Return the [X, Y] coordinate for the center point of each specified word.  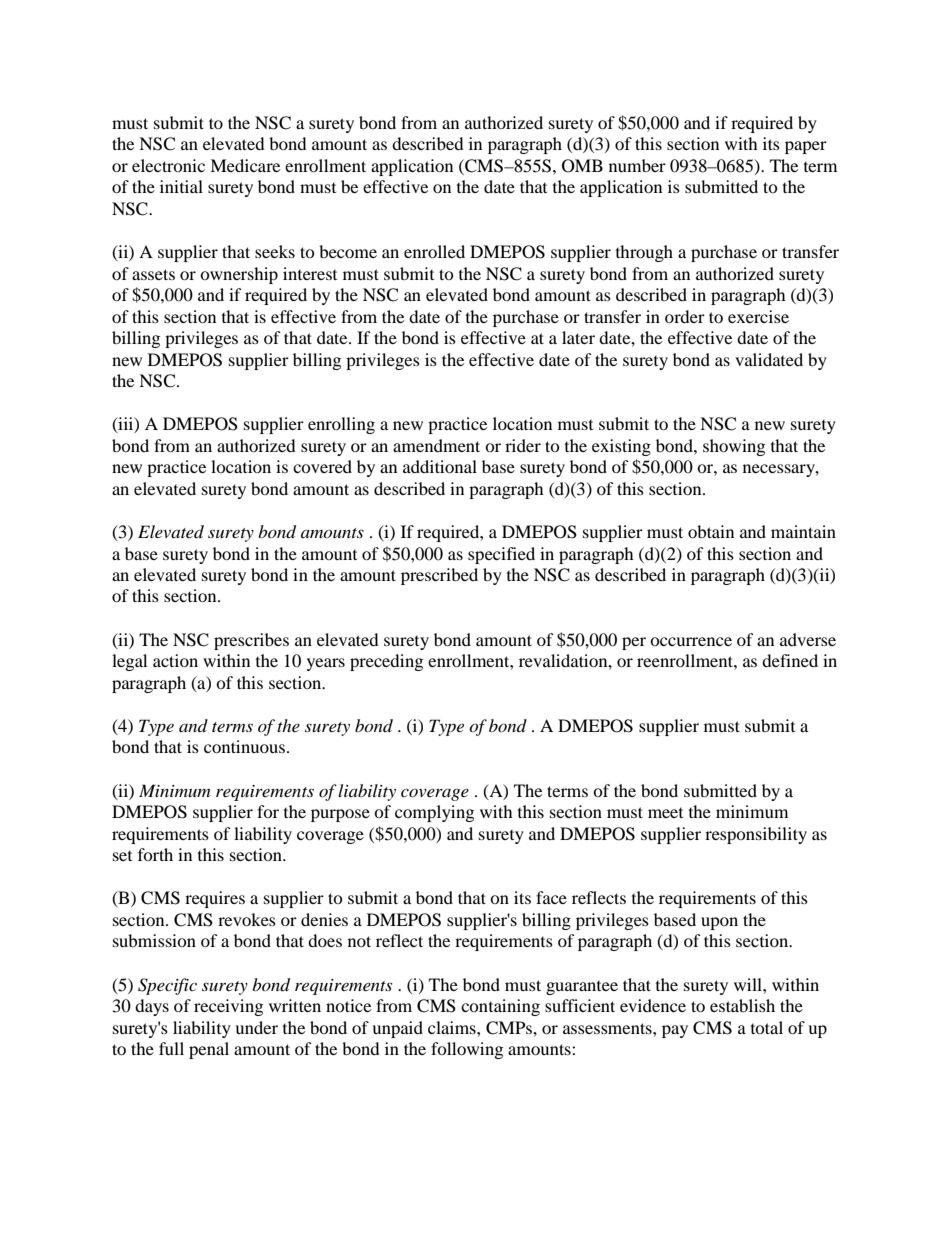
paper [806, 147]
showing [734, 447]
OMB [582, 166]
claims [453, 1027]
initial [181, 186]
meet [665, 813]
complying [434, 813]
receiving [228, 1007]
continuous [244, 746]
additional [440, 466]
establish [742, 1005]
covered [322, 466]
